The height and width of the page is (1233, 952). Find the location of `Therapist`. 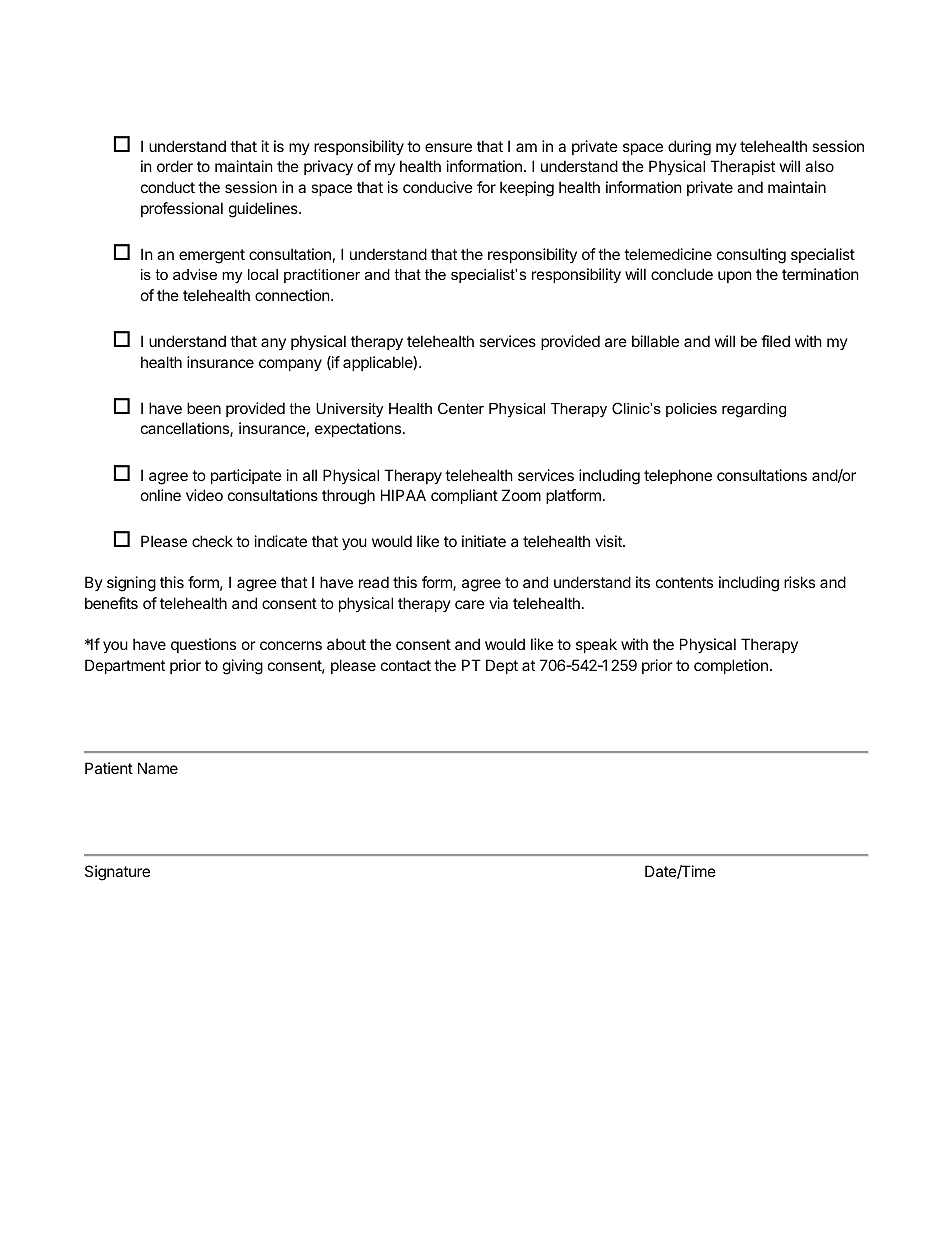

Therapist is located at coordinates (742, 167).
